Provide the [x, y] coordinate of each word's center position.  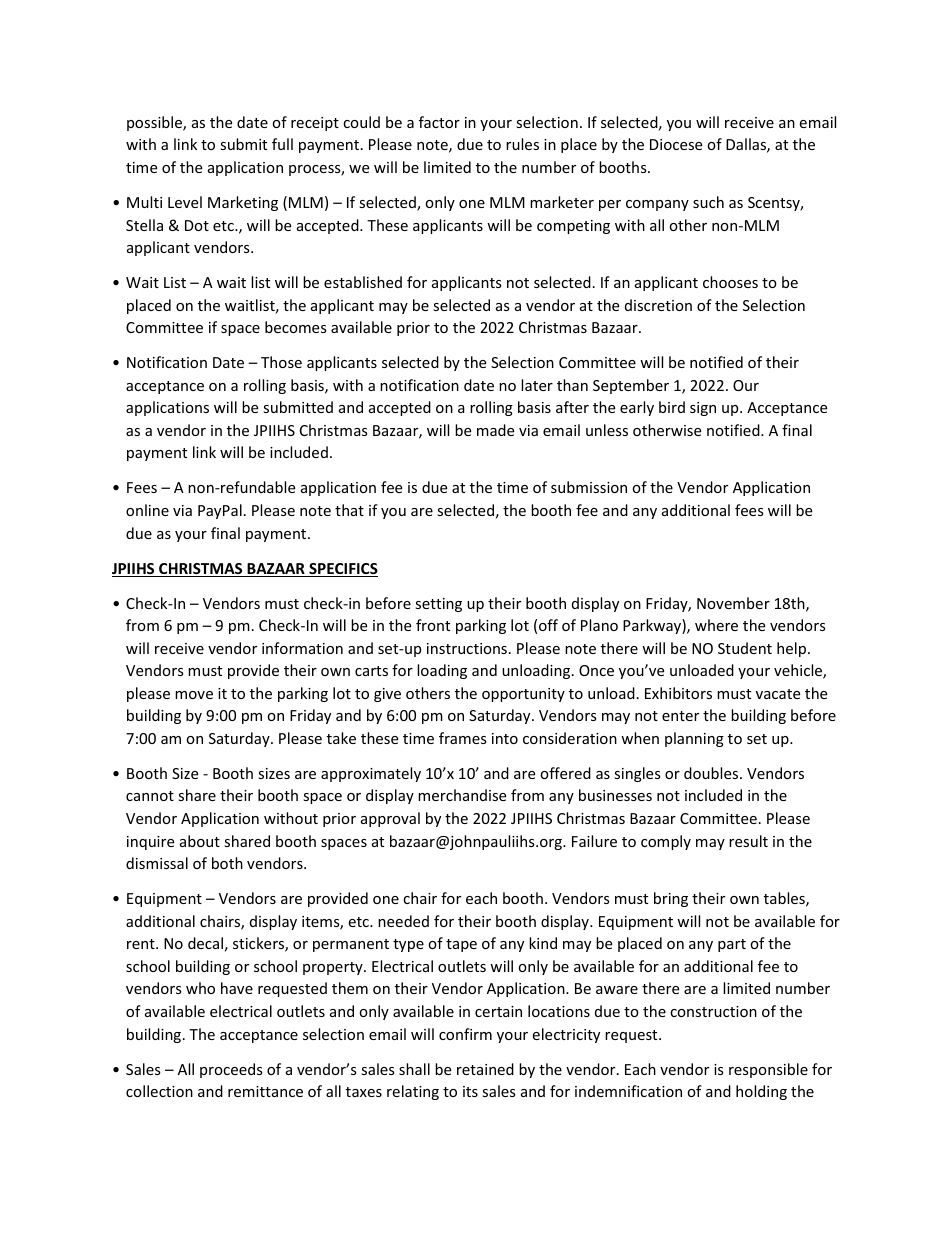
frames [463, 738]
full [282, 144]
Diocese [676, 144]
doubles [712, 773]
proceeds [231, 1070]
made [495, 430]
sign [703, 409]
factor [439, 122]
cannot [150, 796]
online [147, 510]
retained [485, 1069]
